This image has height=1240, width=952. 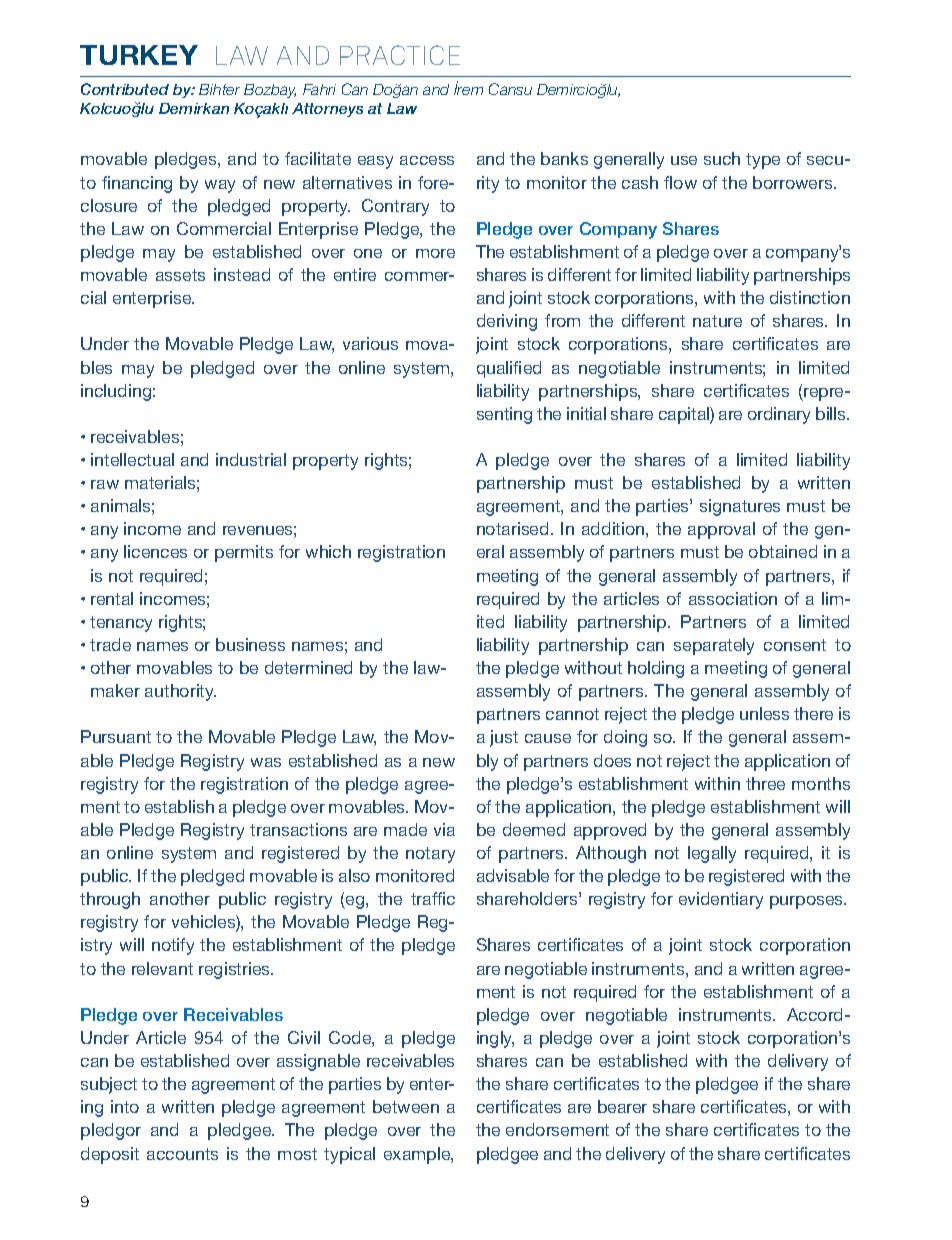 I want to click on Practice, so click(x=400, y=55).
